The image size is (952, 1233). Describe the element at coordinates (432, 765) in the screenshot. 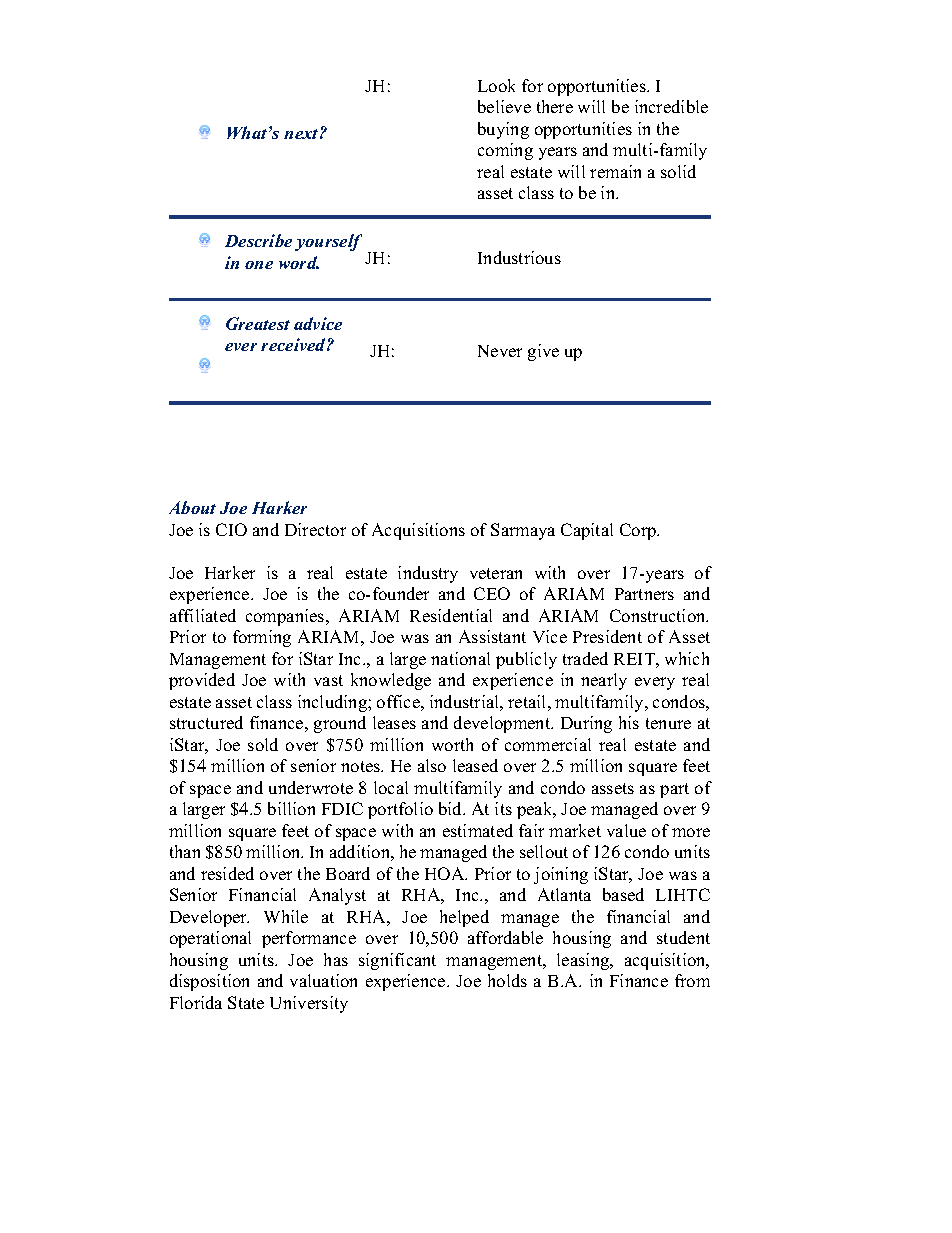

I see `also` at that location.
